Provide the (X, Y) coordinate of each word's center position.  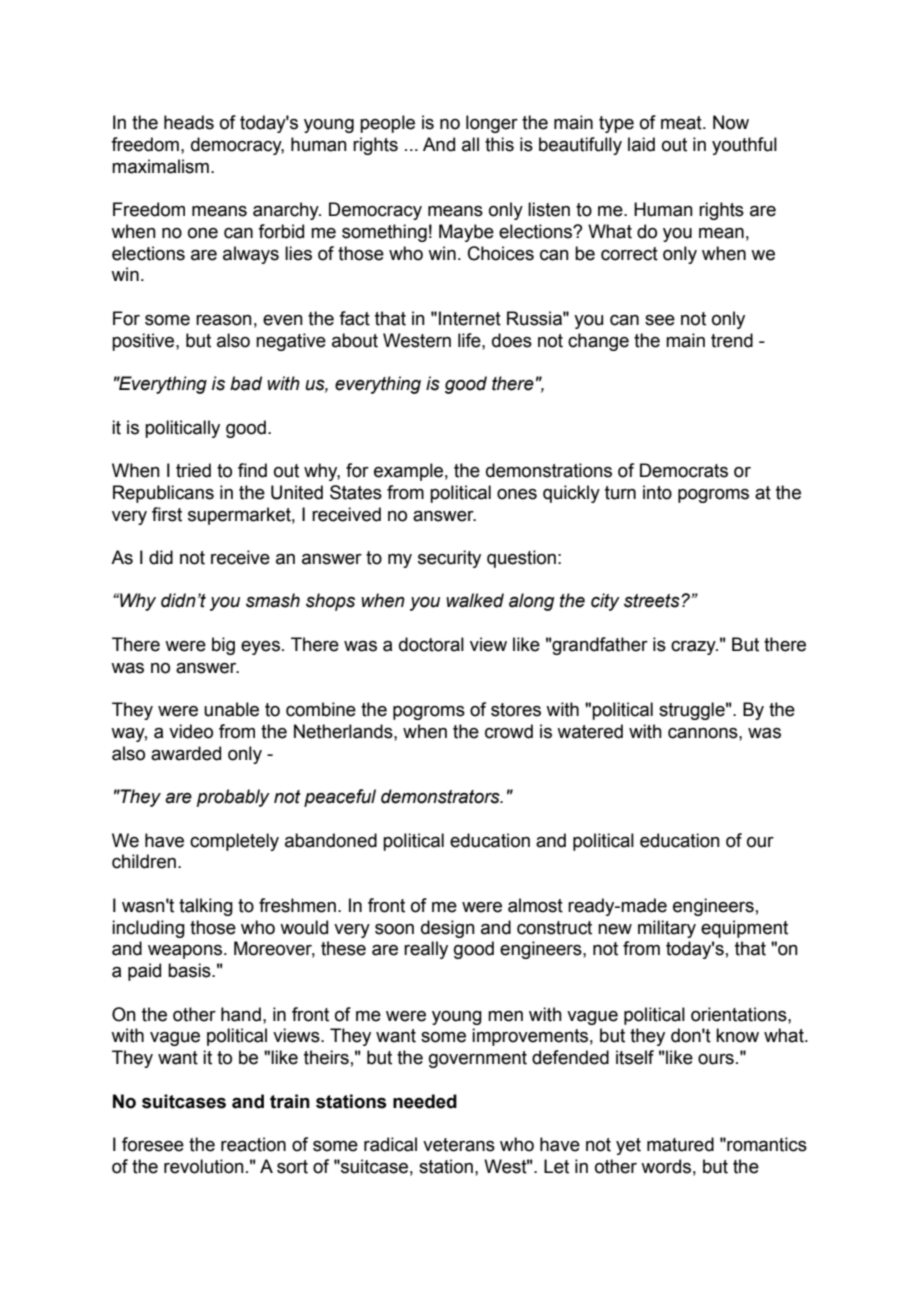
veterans (459, 1145)
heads (189, 122)
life (470, 340)
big (223, 646)
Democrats (684, 470)
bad (246, 383)
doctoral (431, 644)
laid (641, 144)
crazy (694, 648)
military (667, 929)
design (448, 929)
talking (206, 907)
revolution (204, 1166)
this (499, 144)
